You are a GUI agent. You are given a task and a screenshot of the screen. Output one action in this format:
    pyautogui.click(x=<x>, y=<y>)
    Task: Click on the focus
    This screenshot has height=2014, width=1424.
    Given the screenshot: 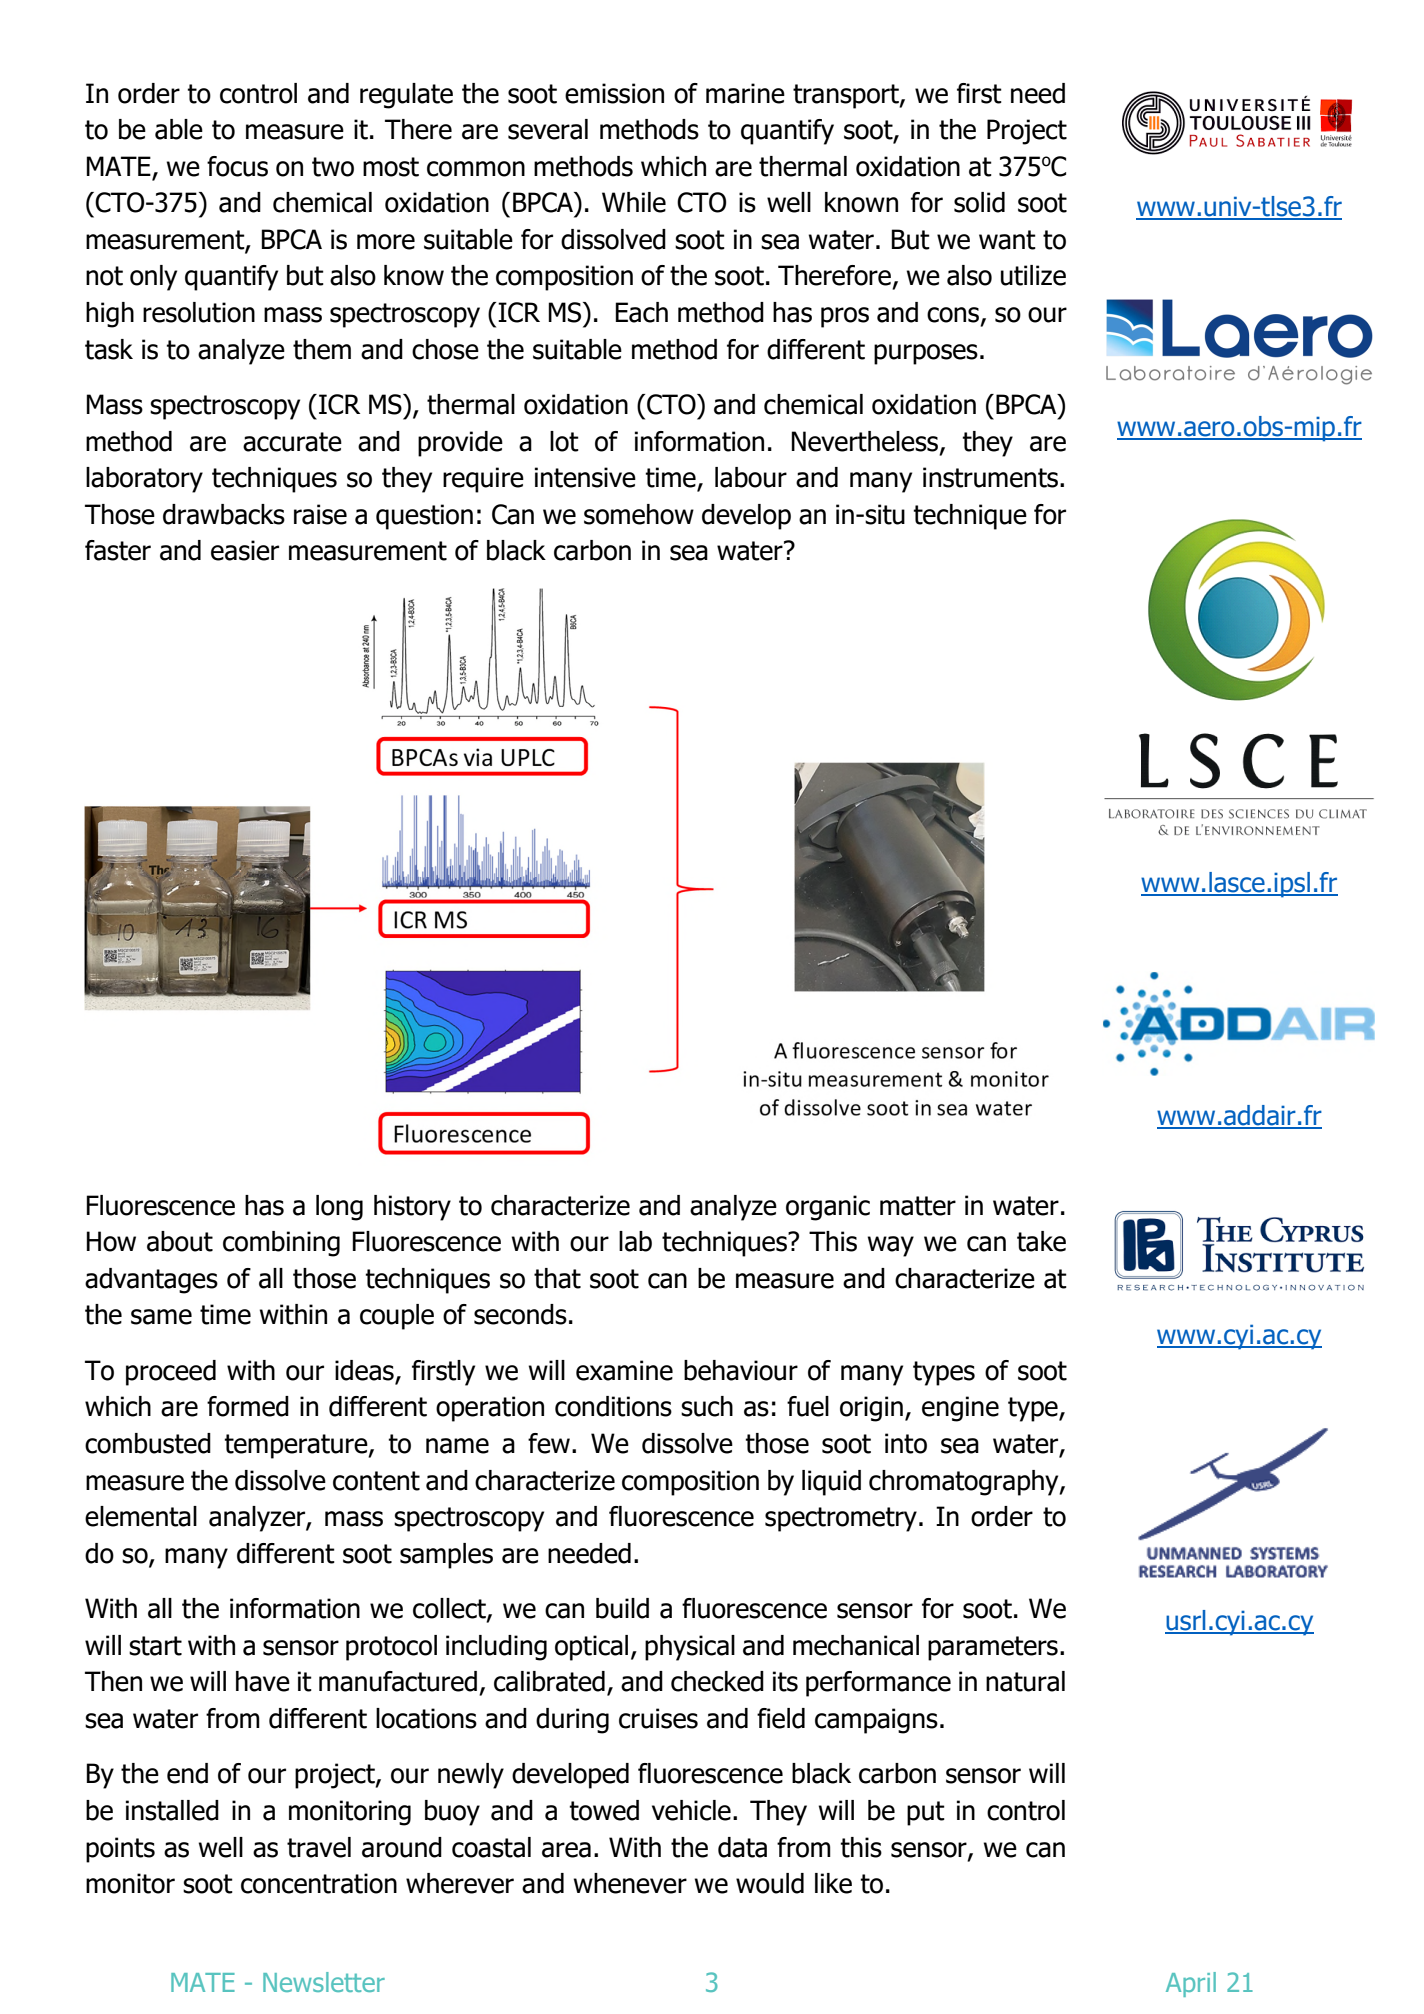 What is the action you would take?
    pyautogui.click(x=237, y=166)
